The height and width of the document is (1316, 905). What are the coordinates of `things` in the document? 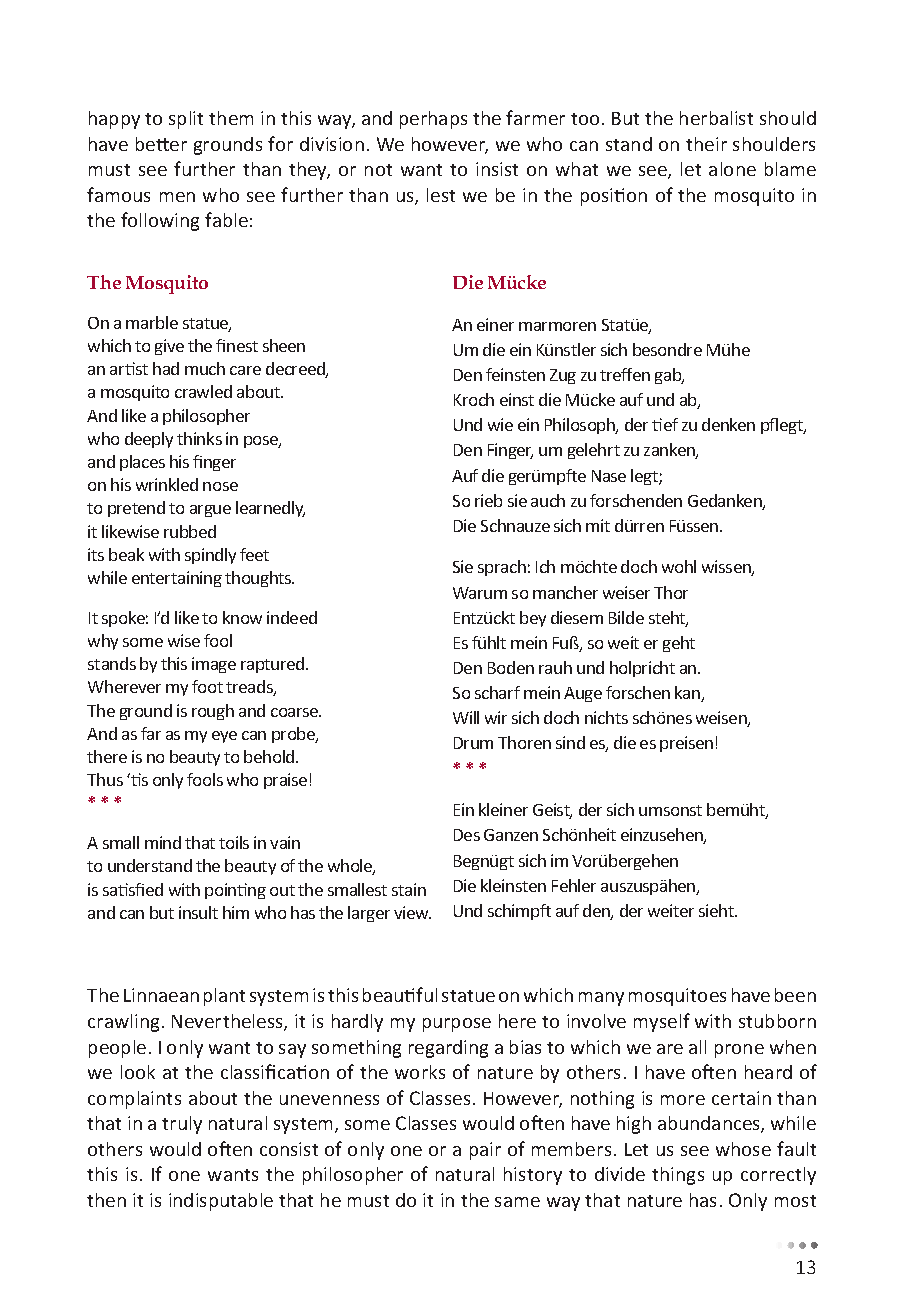 It's located at (678, 1176).
